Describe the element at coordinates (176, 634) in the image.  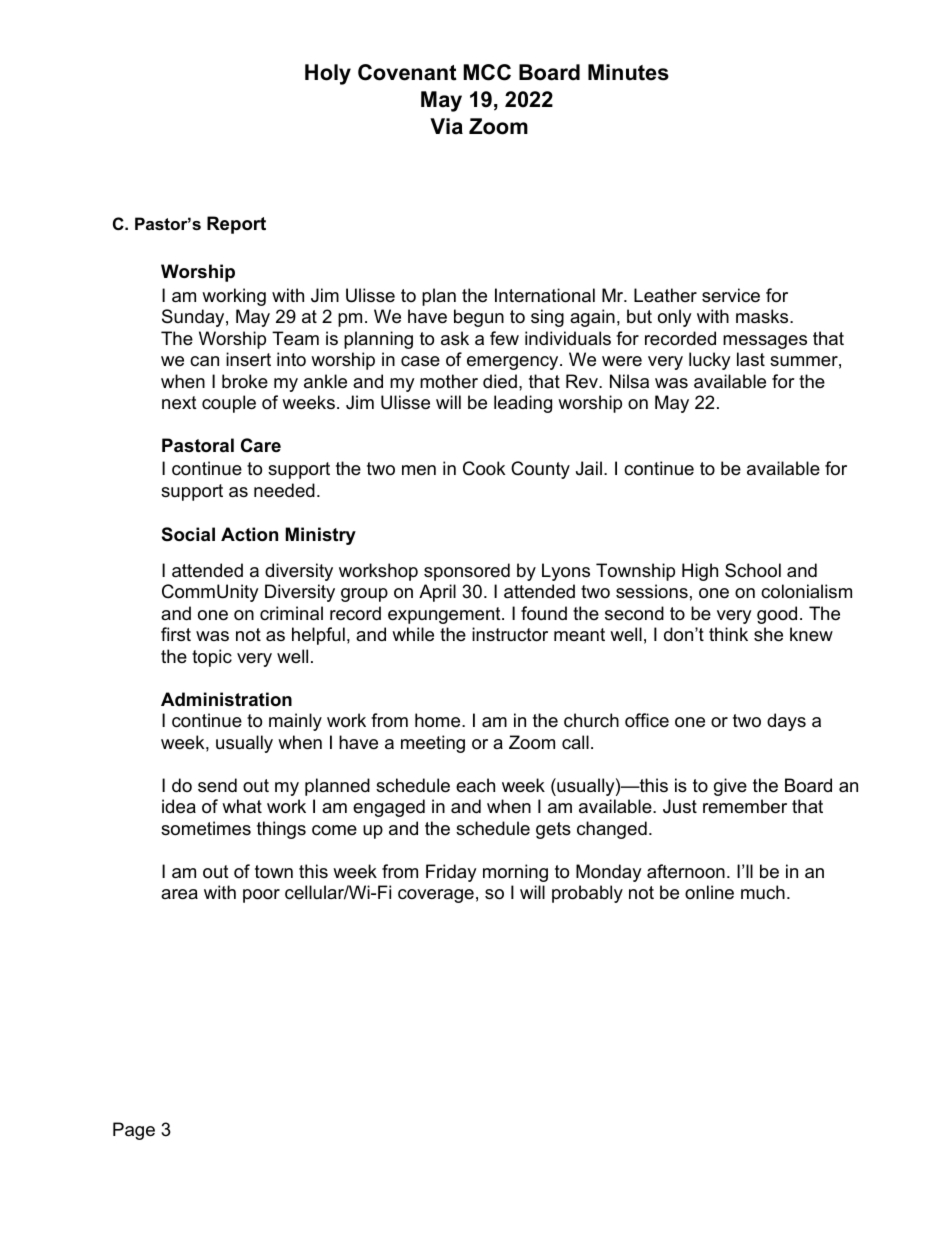
I see `first` at that location.
